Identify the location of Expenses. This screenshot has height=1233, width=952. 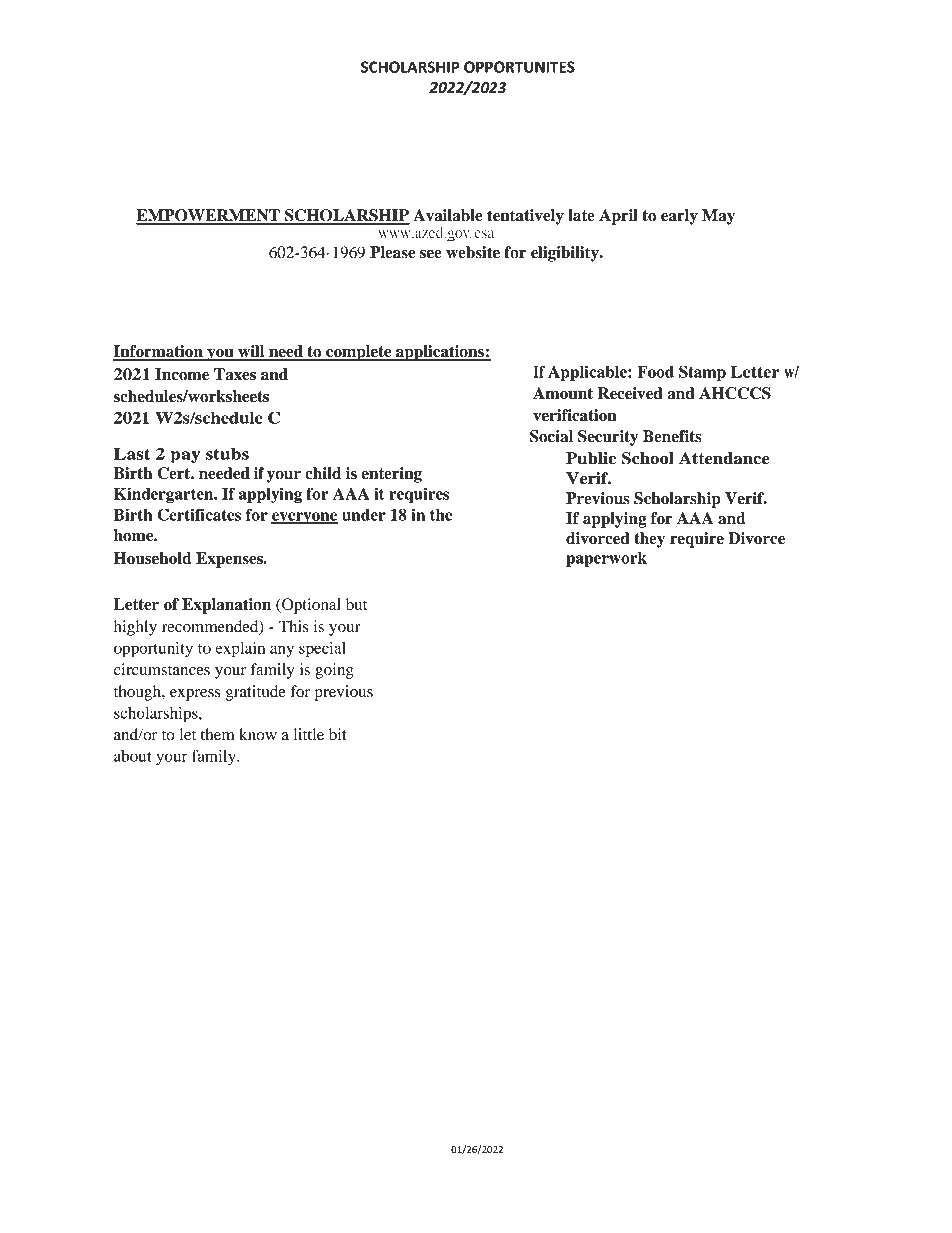
(230, 560).
